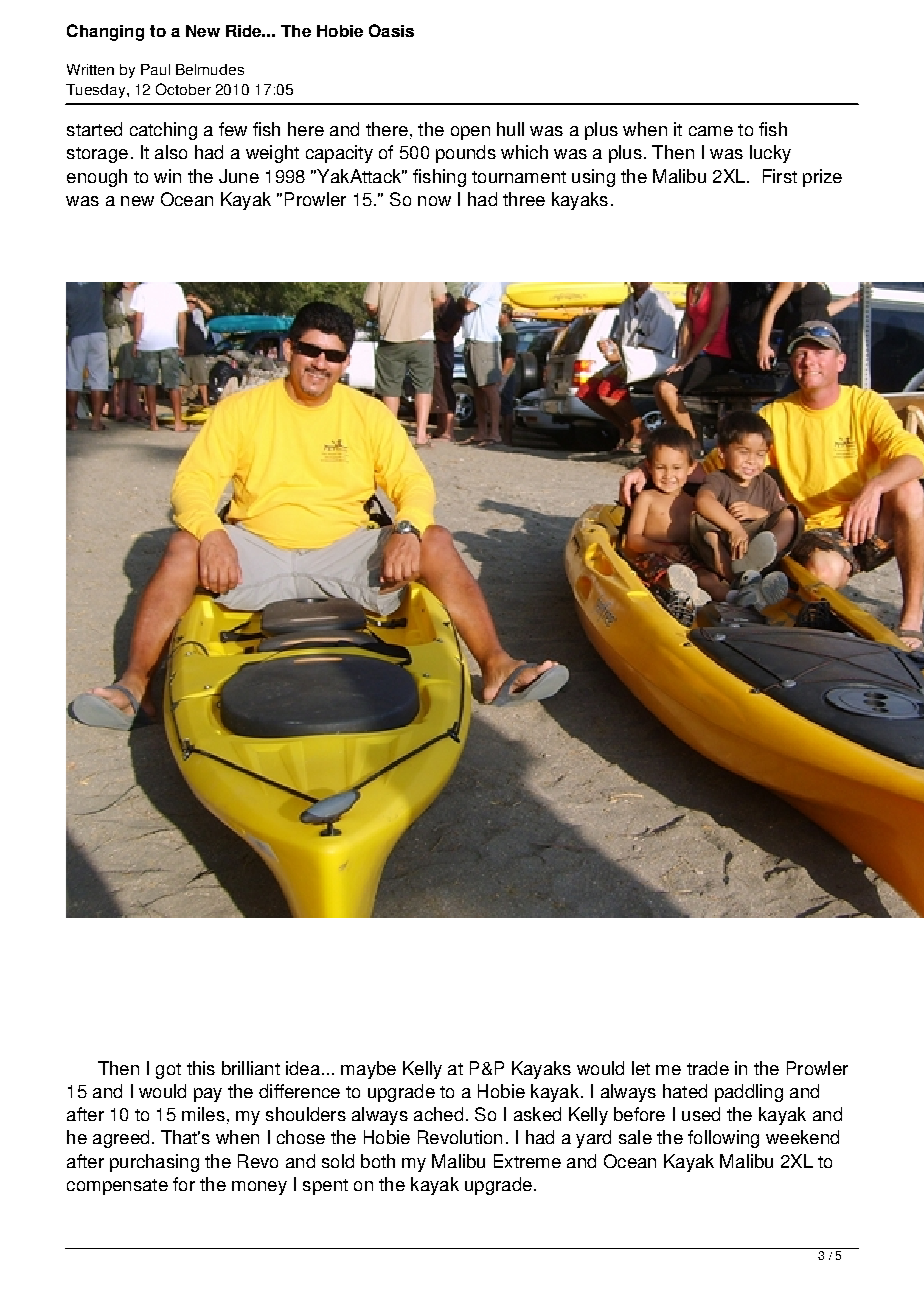  What do you see at coordinates (711, 131) in the screenshot?
I see `came` at bounding box center [711, 131].
